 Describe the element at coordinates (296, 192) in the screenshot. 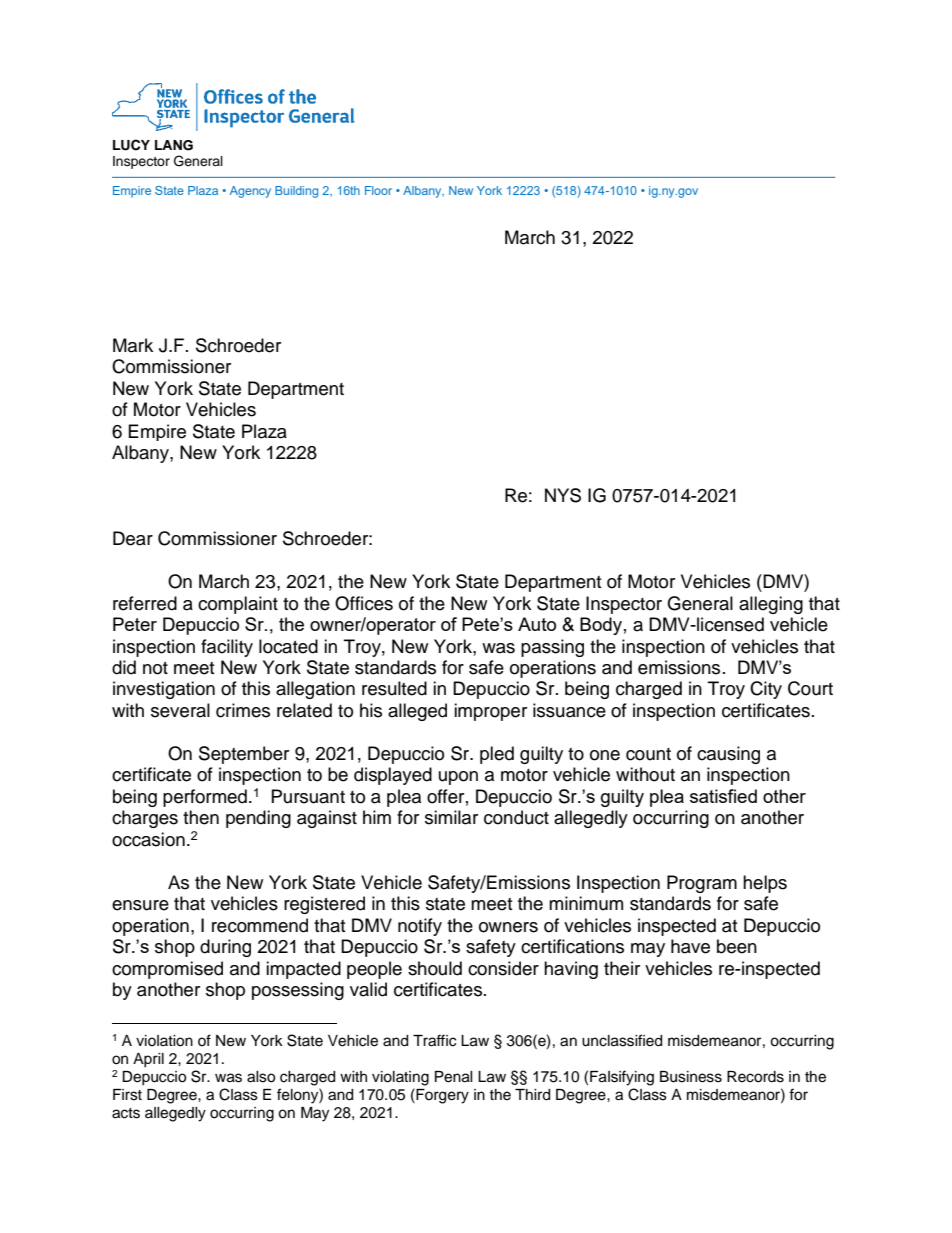

I see `Building` at that location.
